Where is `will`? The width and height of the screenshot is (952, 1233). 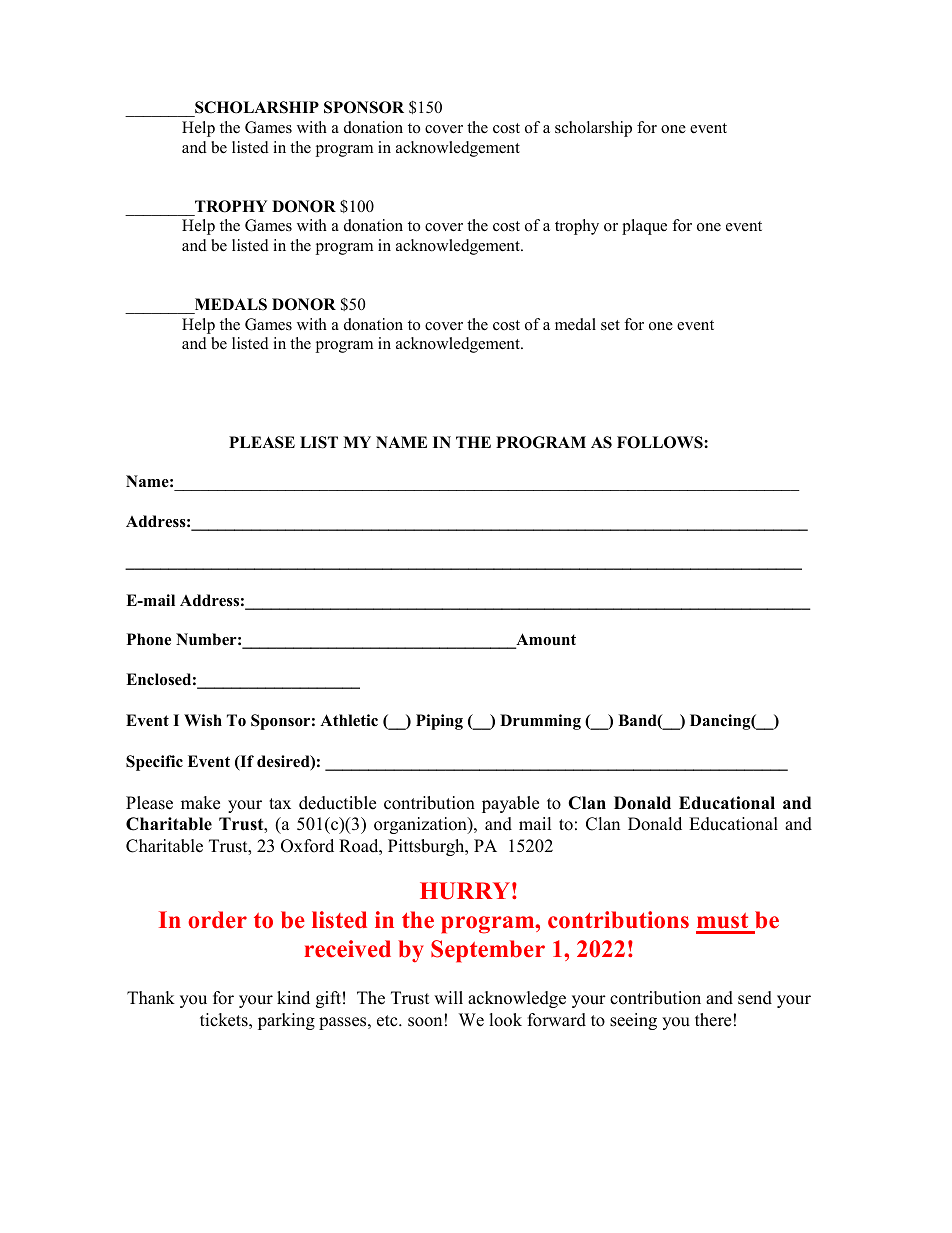 will is located at coordinates (448, 997).
